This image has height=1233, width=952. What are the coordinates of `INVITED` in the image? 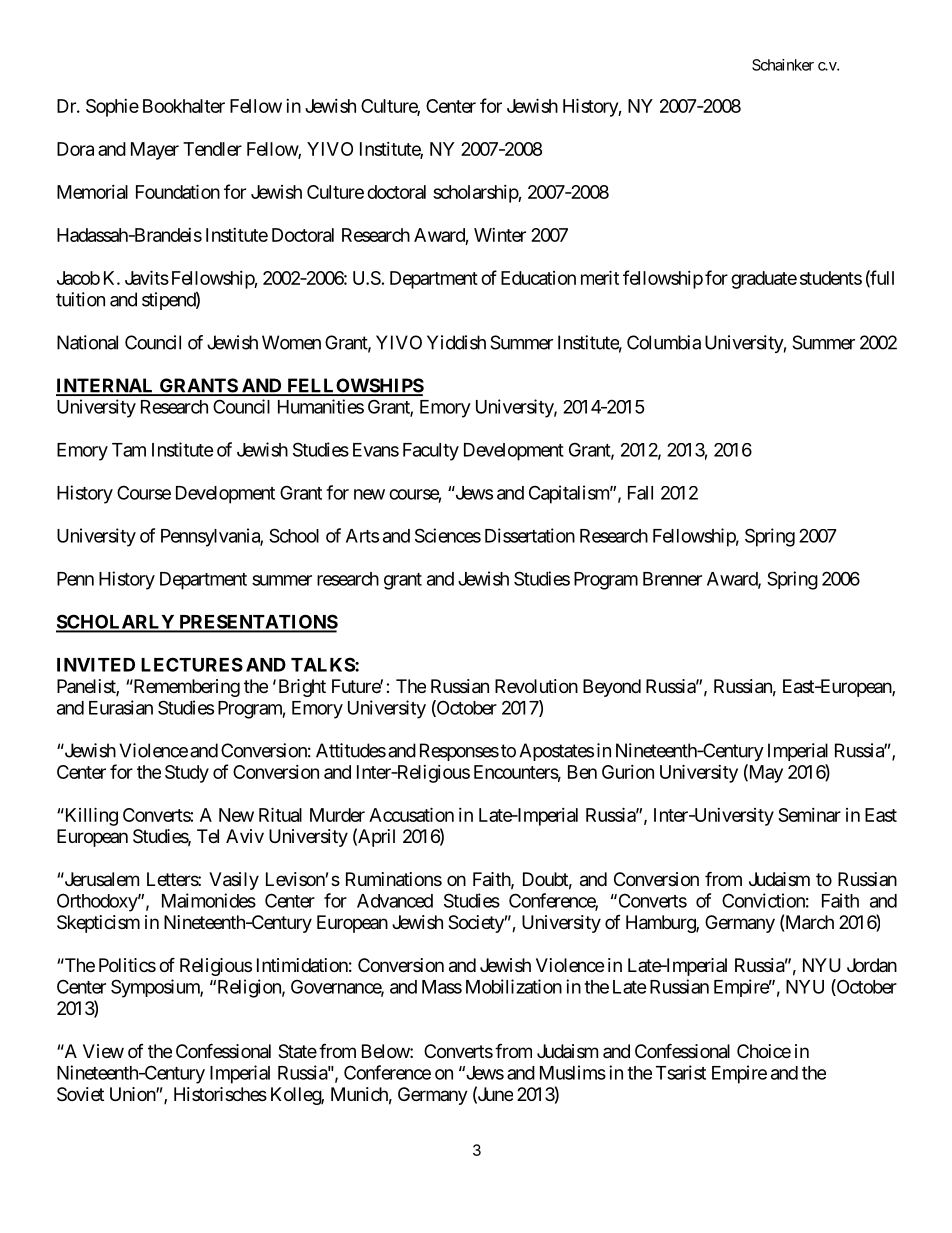 It's located at (96, 665).
